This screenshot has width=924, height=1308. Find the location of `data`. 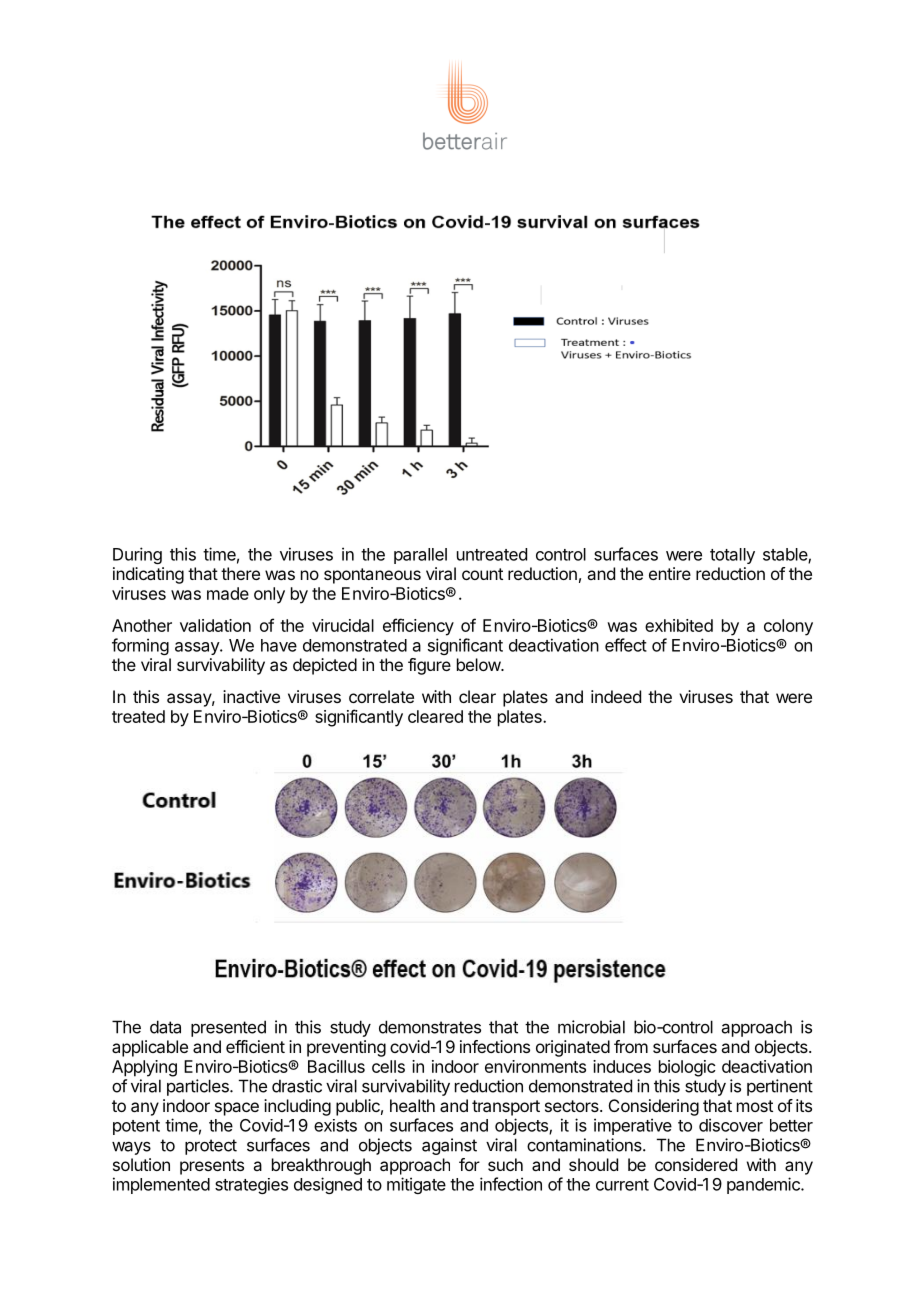

data is located at coordinates (165, 1027).
